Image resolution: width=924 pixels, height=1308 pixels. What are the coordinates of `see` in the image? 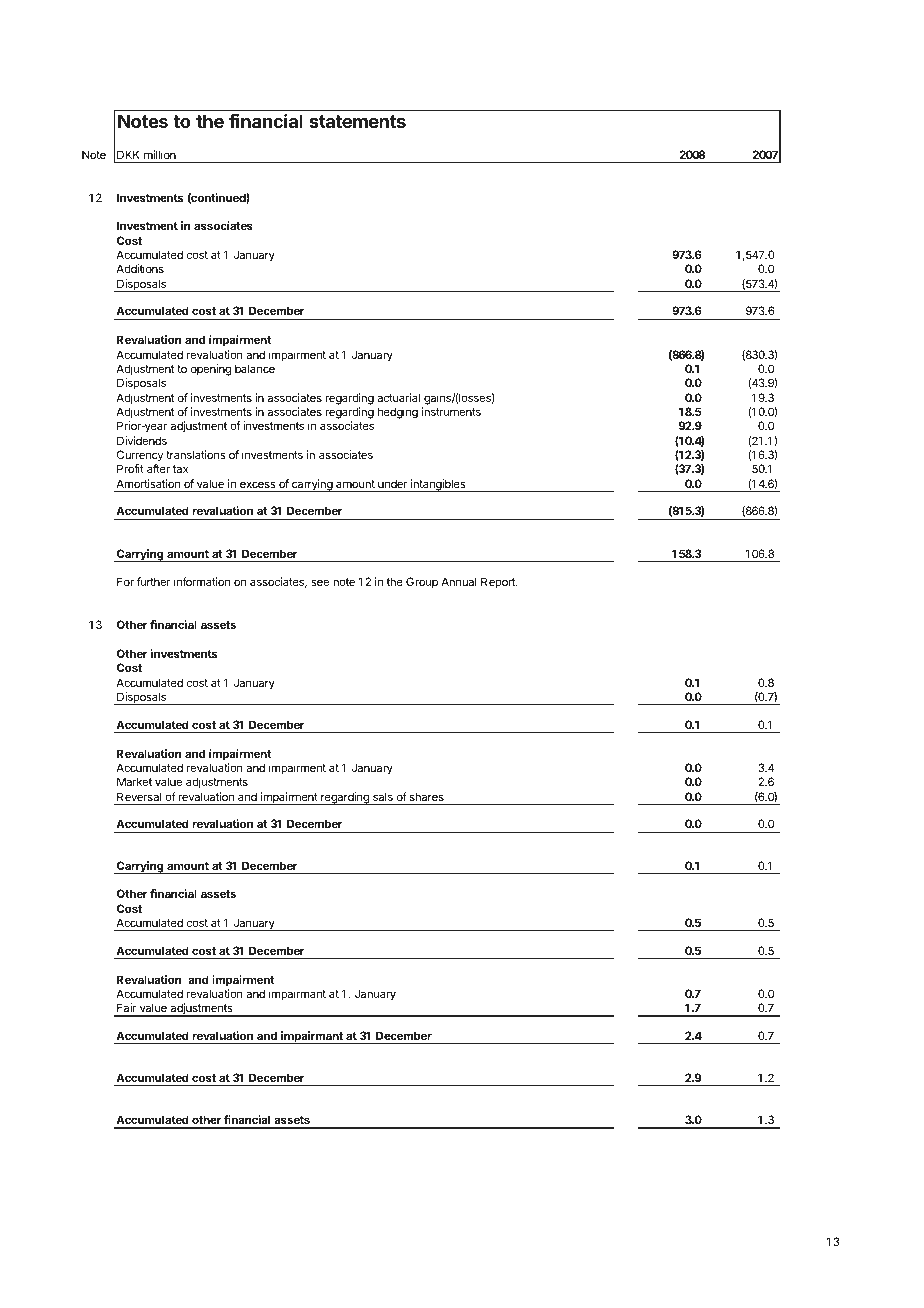 It's located at (320, 582).
